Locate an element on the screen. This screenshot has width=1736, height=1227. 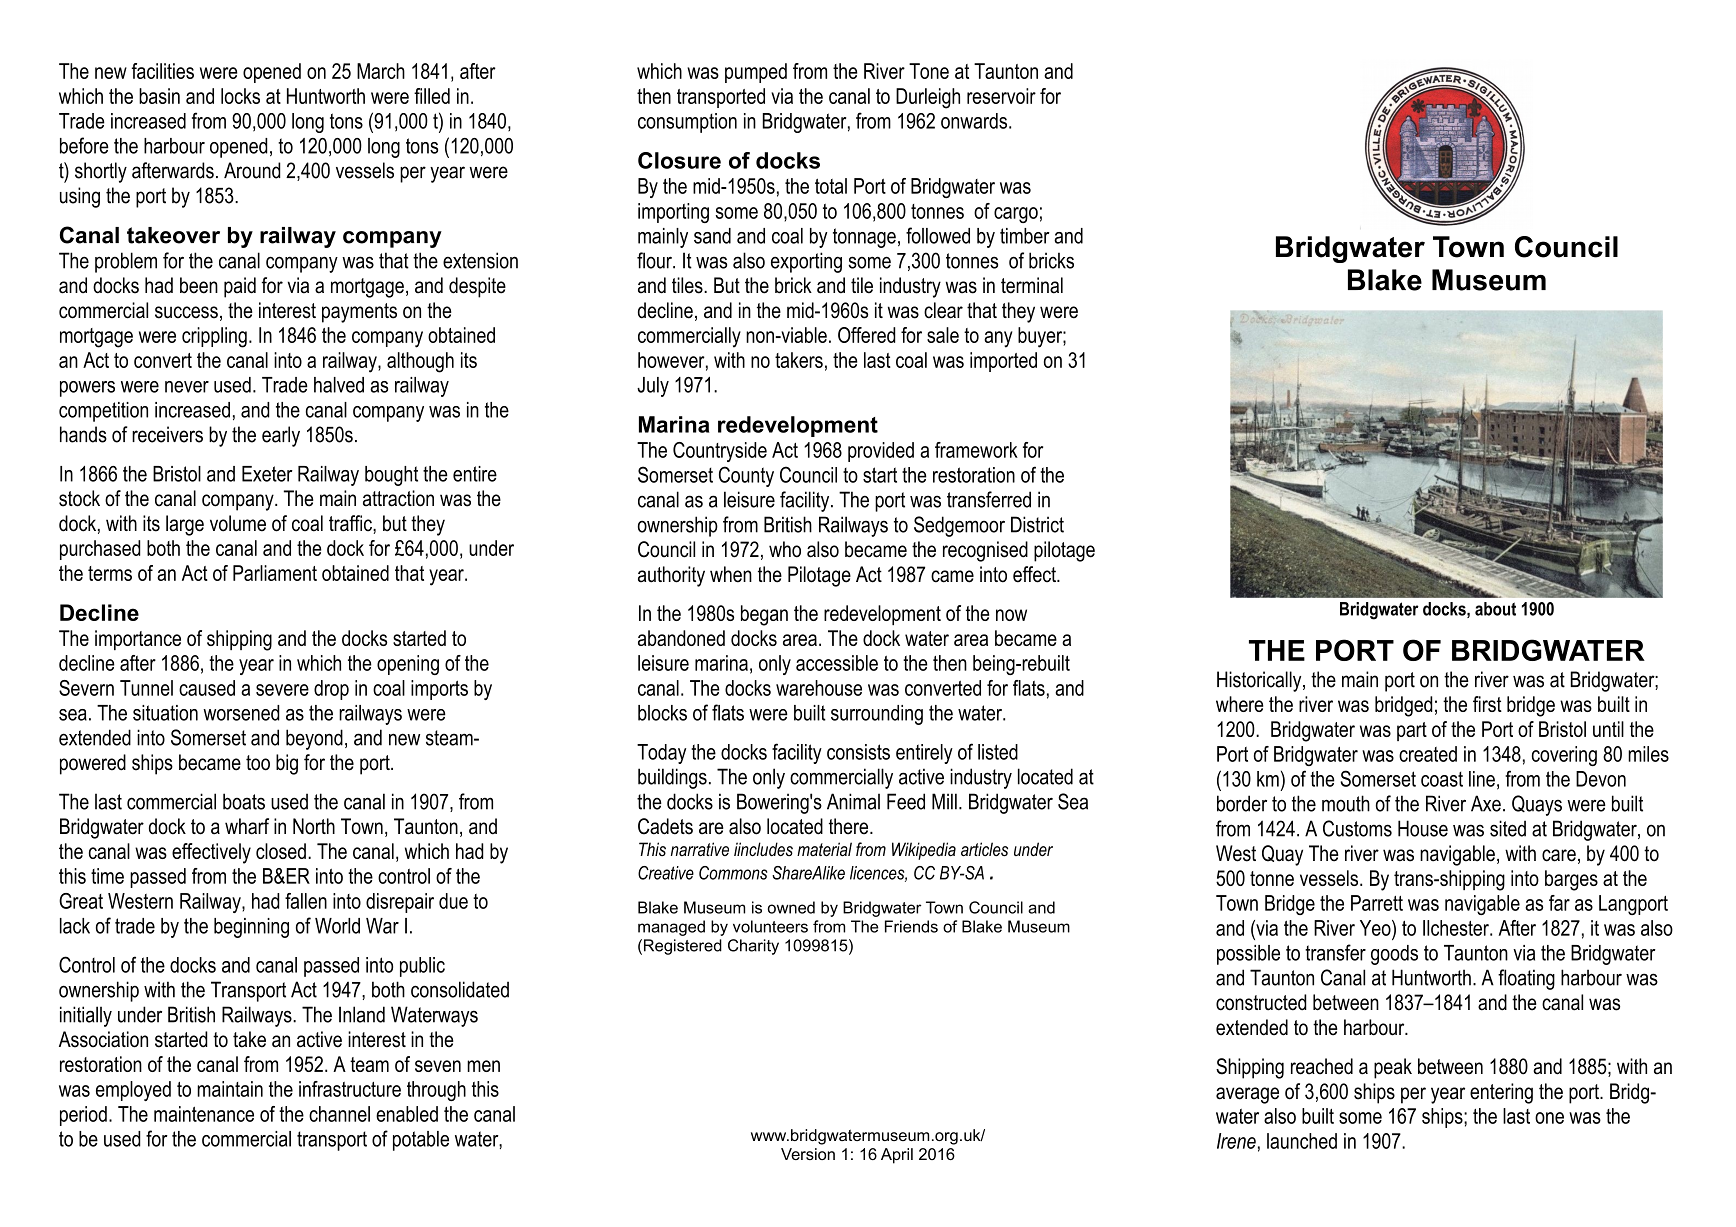
coast is located at coordinates (1442, 779).
